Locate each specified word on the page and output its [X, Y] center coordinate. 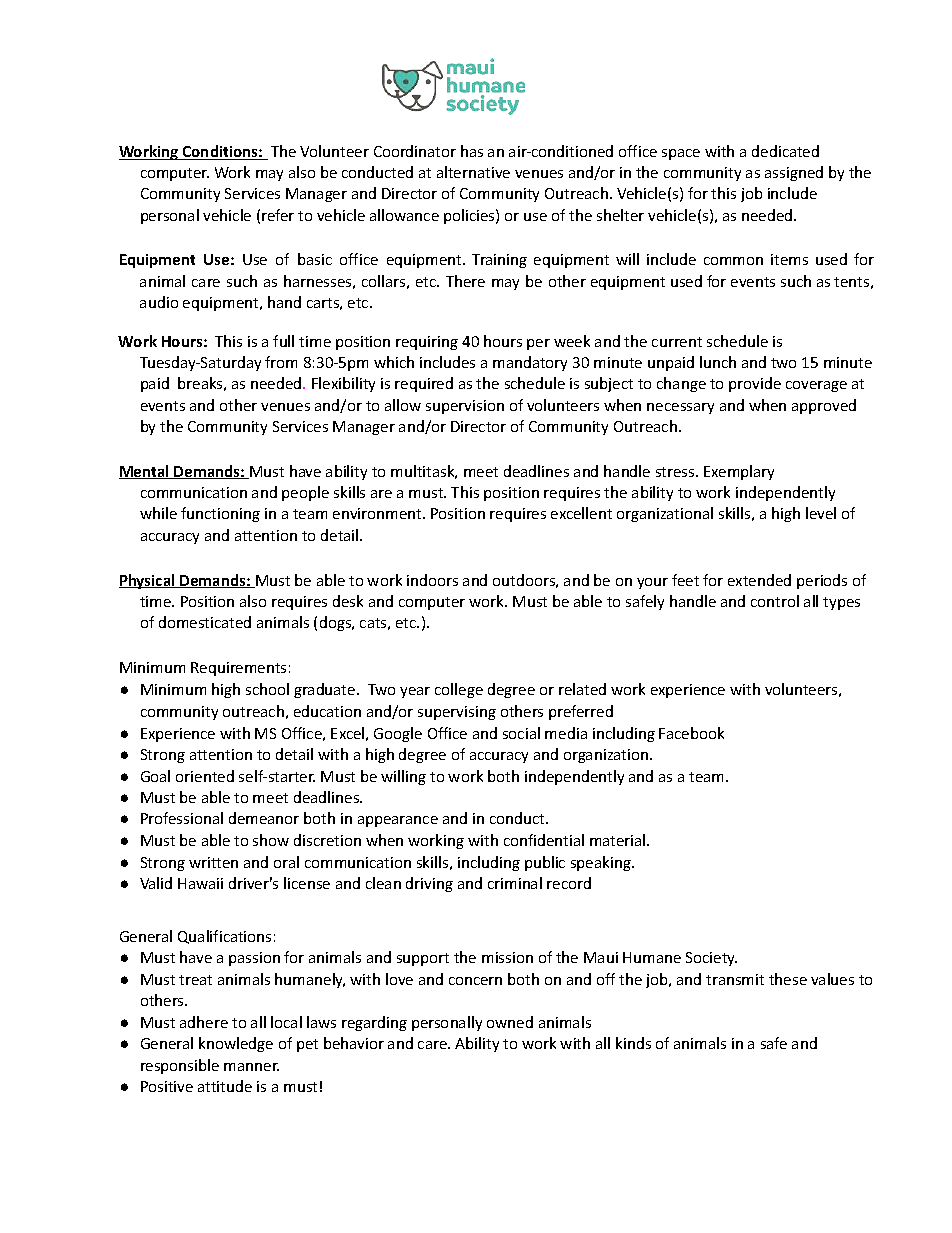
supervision [465, 407]
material [619, 840]
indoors [432, 580]
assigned [794, 173]
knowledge [236, 1044]
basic [315, 259]
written [213, 862]
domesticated [205, 622]
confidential [544, 840]
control [775, 601]
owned [510, 1022]
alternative [473, 172]
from [281, 362]
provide [755, 384]
